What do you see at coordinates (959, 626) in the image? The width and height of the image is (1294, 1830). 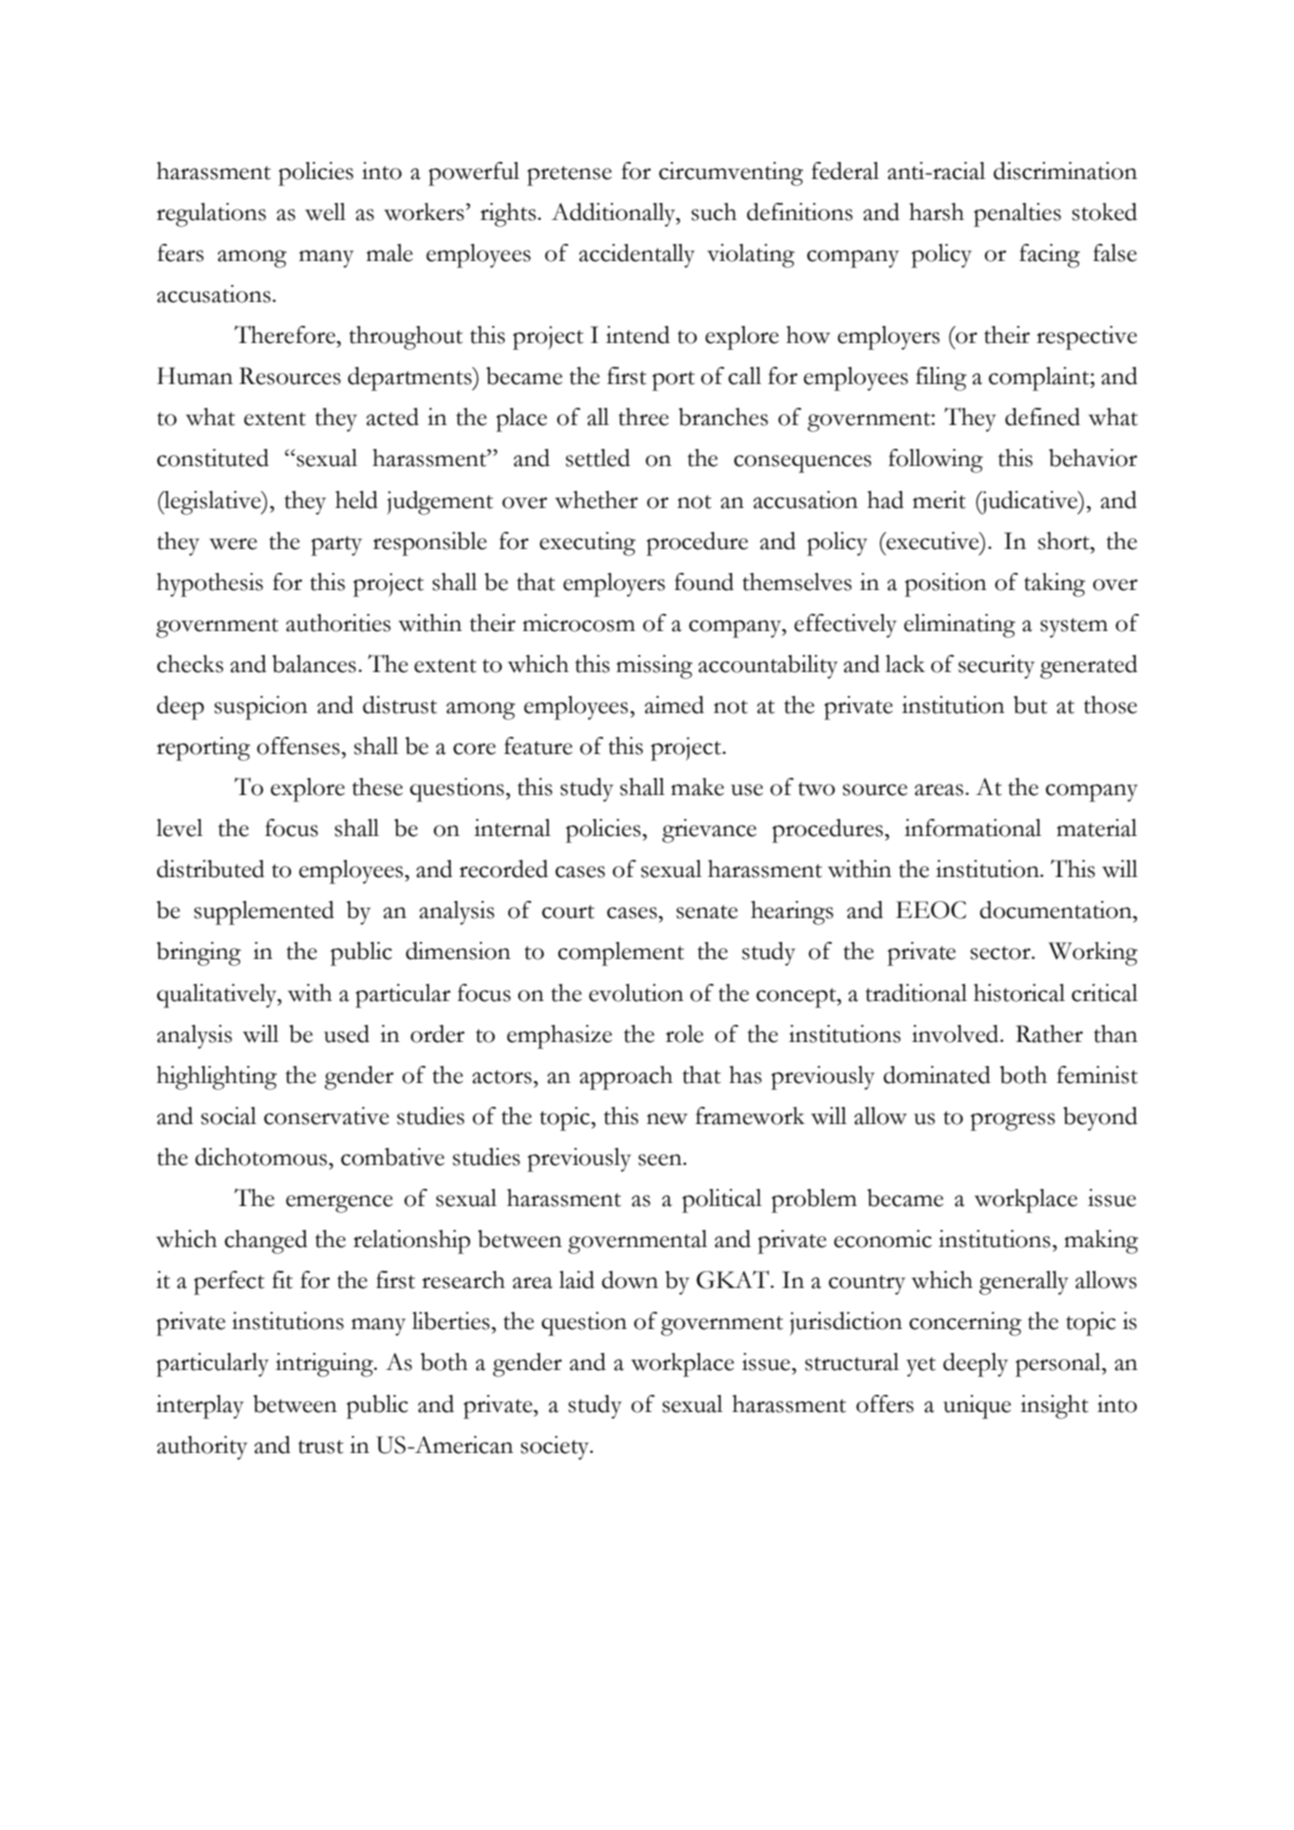 I see `eliminating` at bounding box center [959, 626].
